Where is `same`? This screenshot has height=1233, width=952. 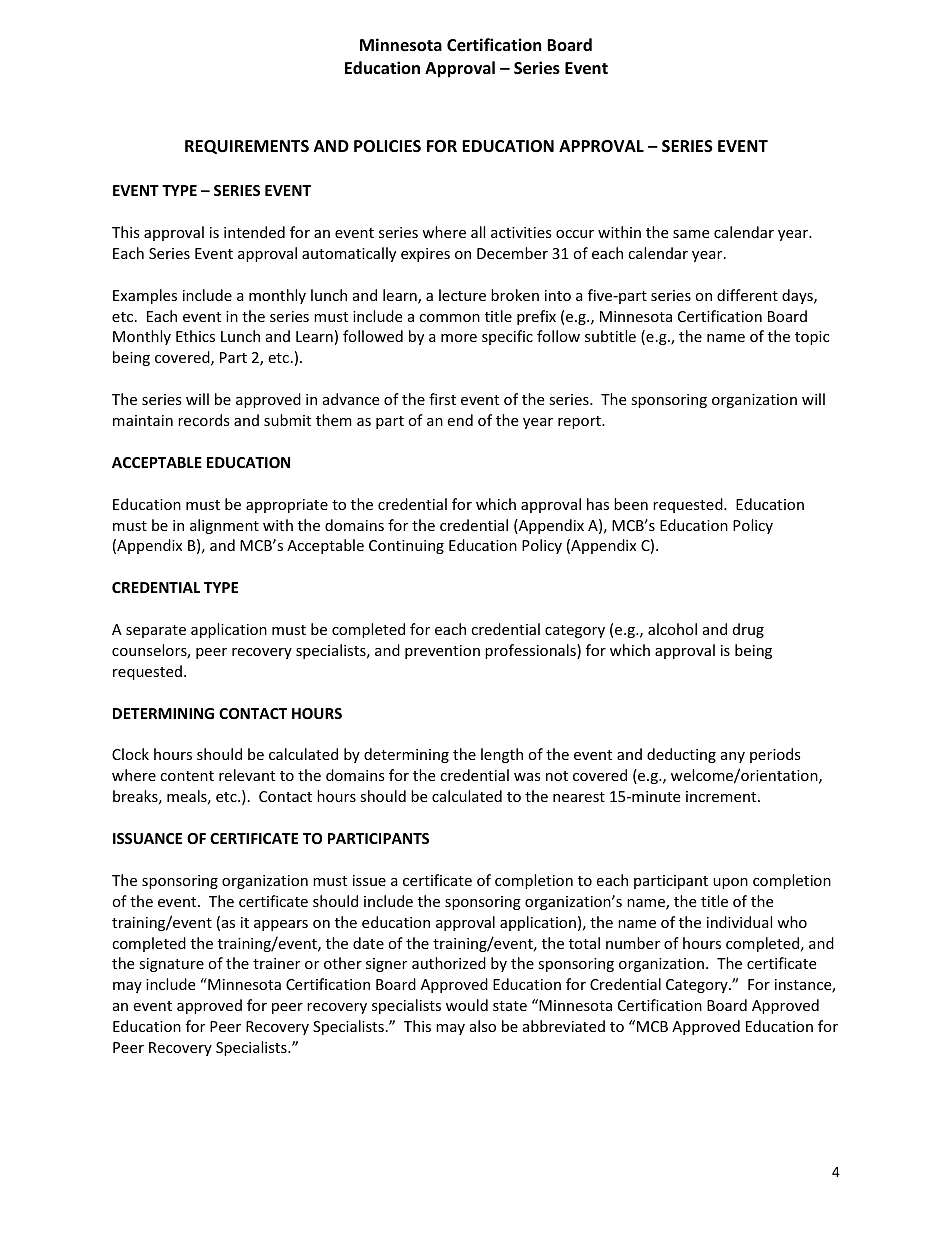
same is located at coordinates (691, 234).
